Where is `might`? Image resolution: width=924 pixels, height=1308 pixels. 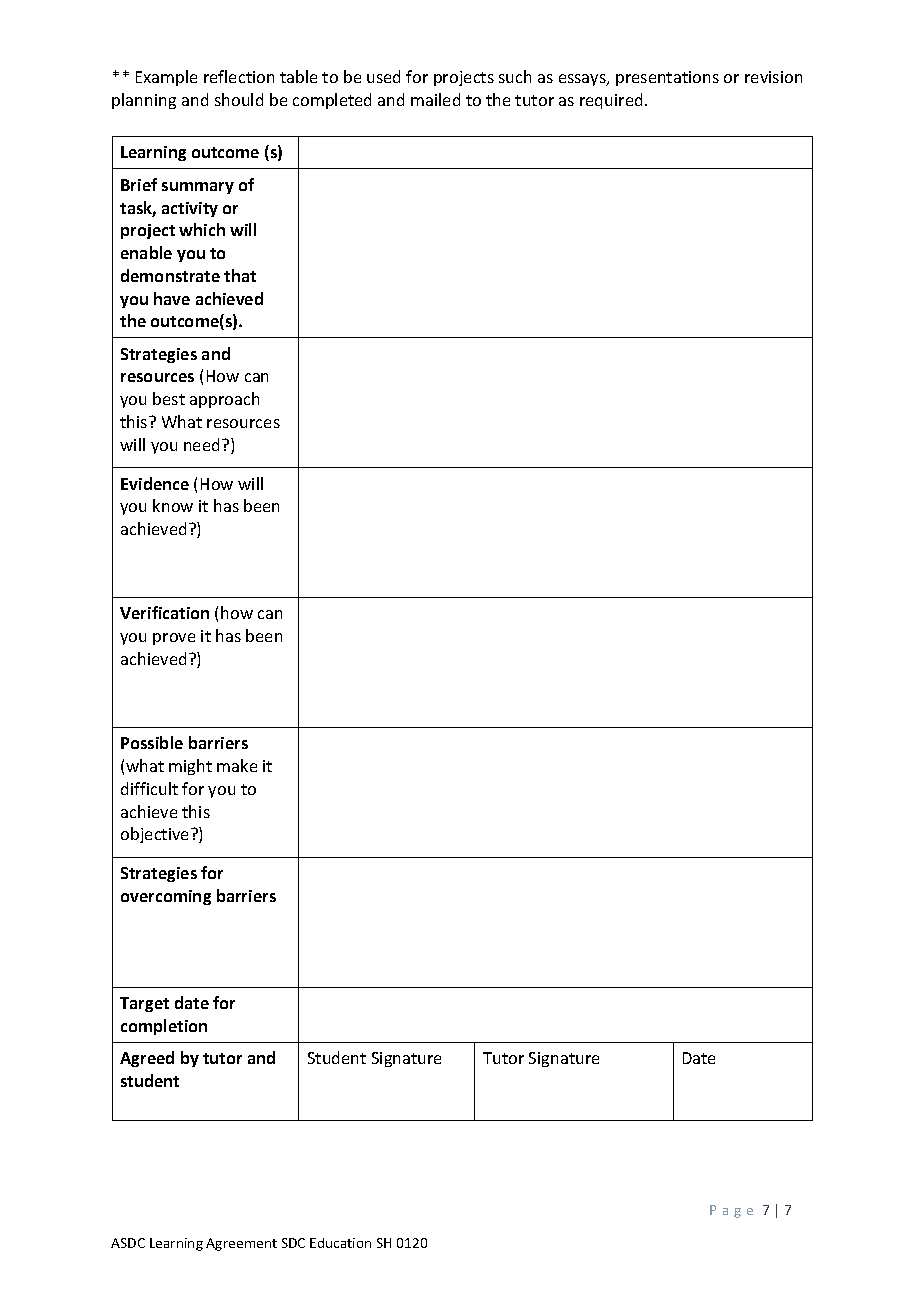
might is located at coordinates (190, 767).
